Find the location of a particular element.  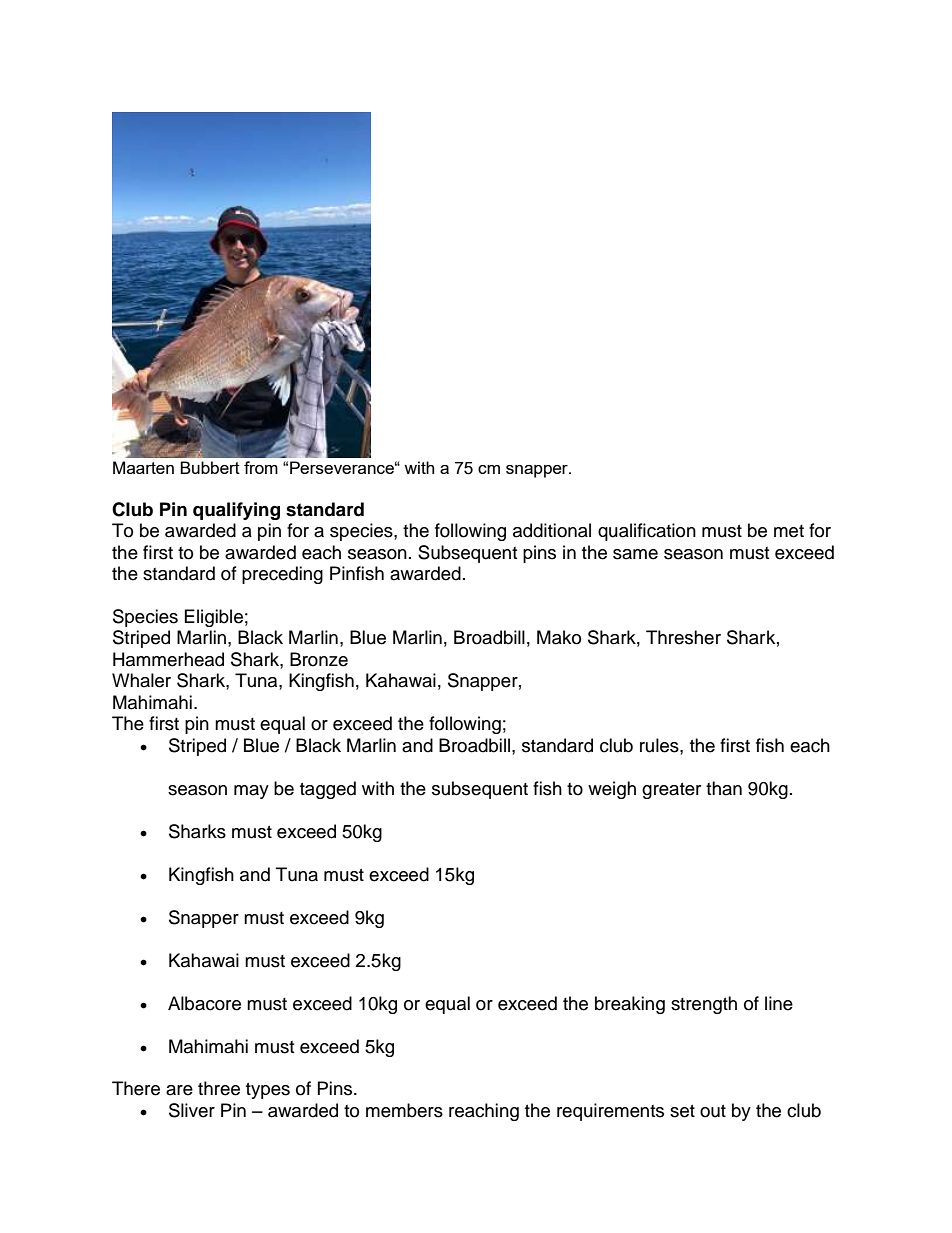

members is located at coordinates (404, 1110).
